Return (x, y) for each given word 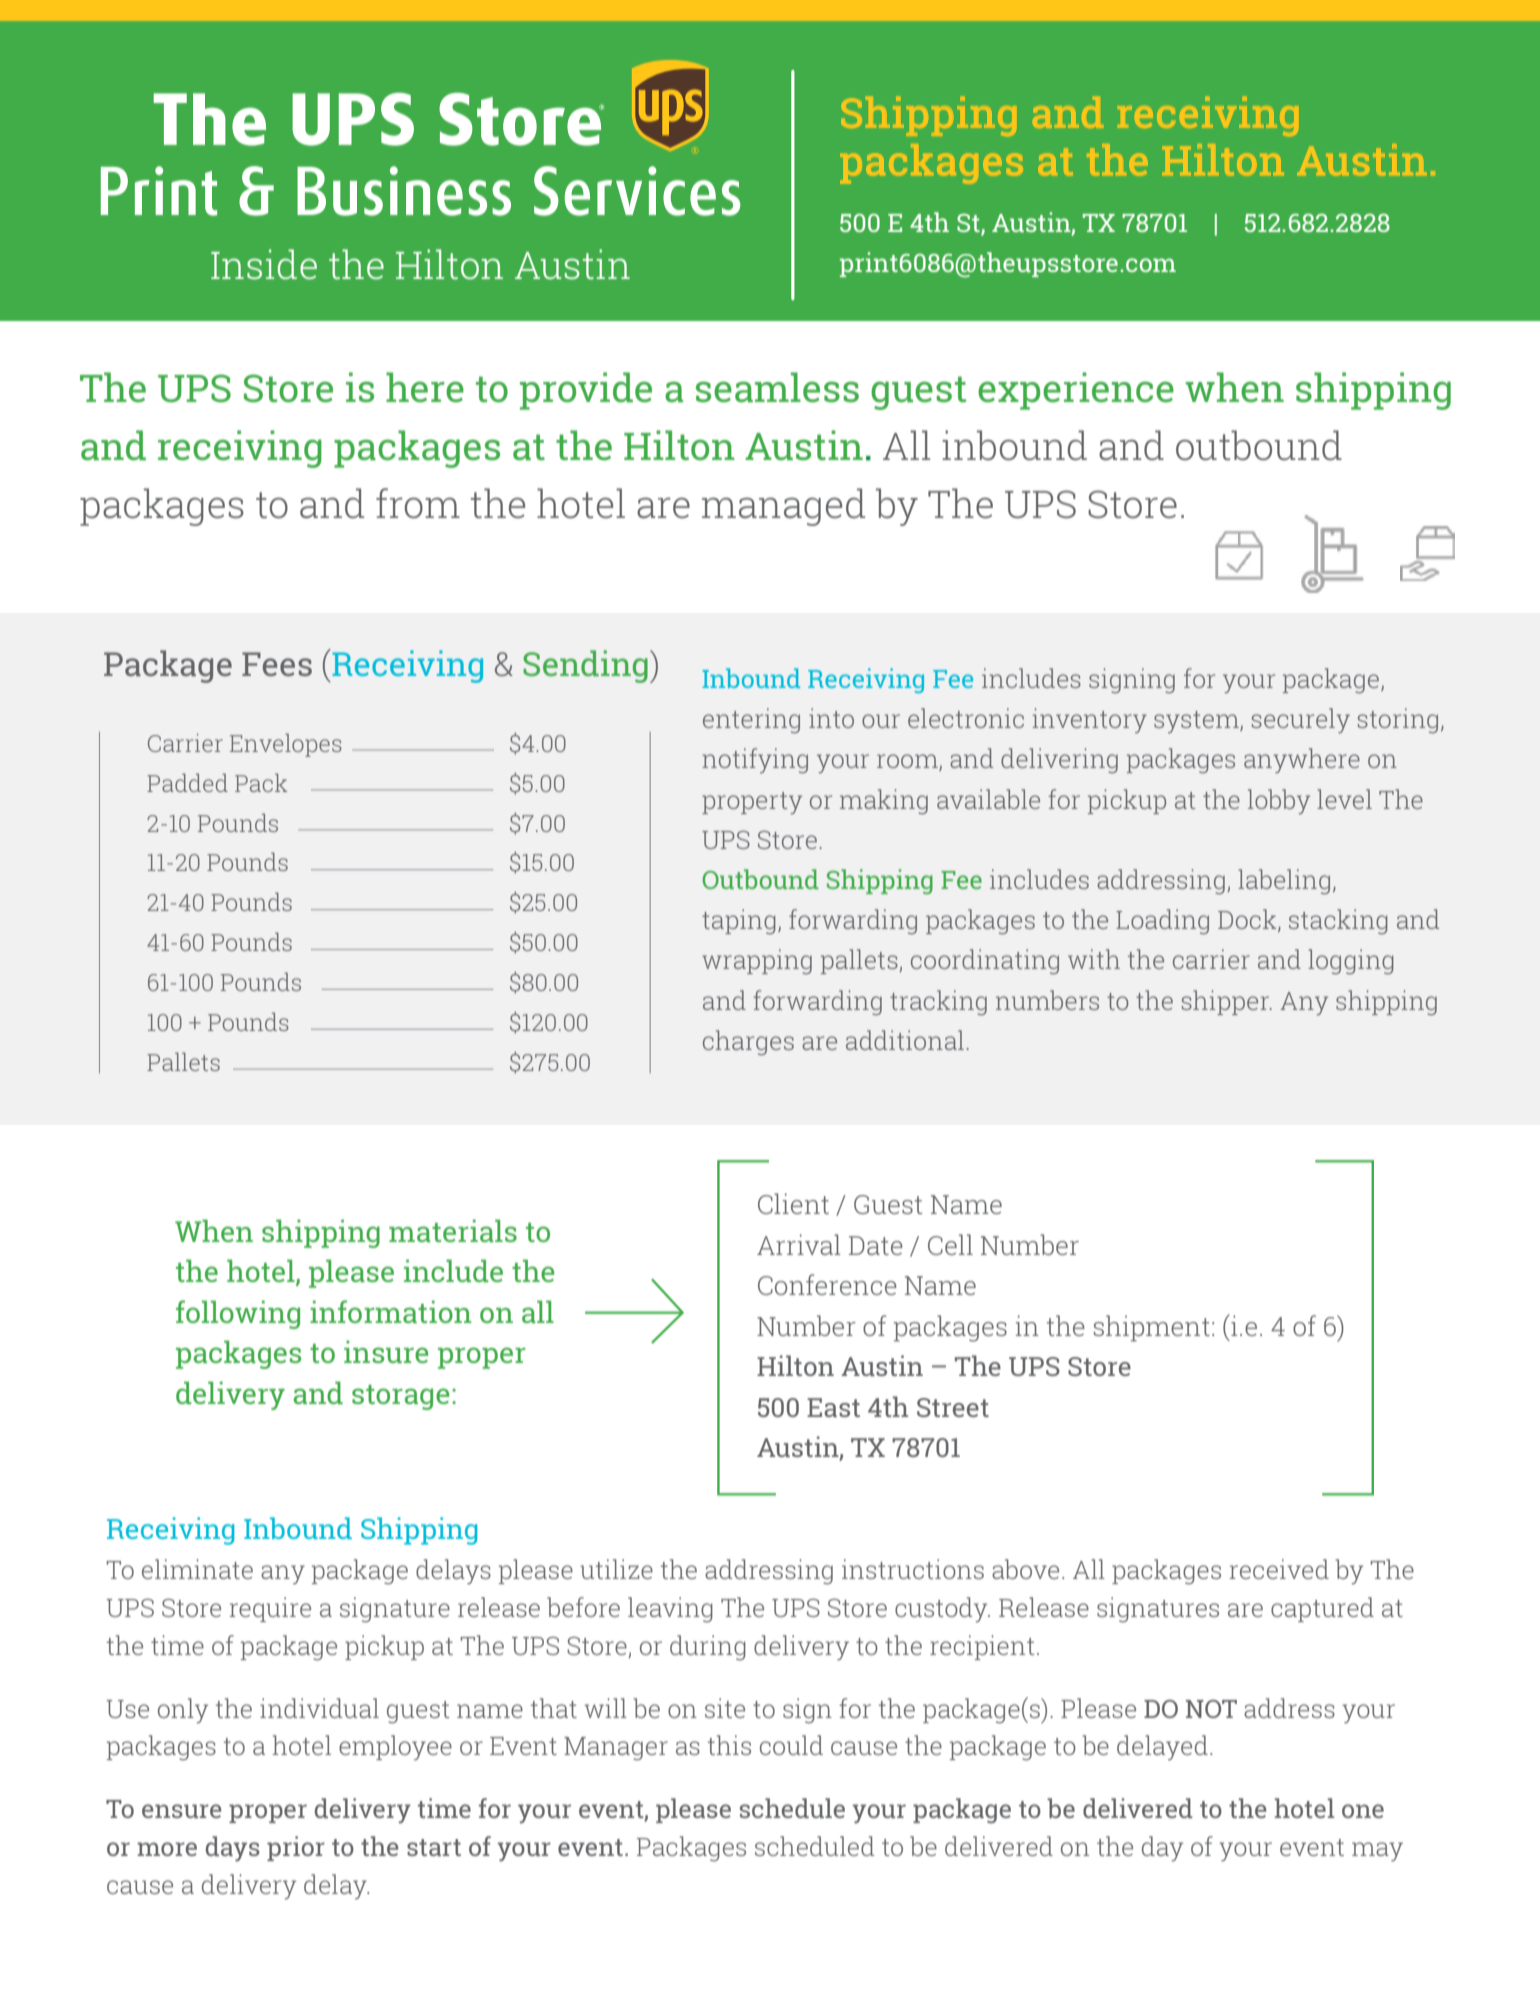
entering (751, 720)
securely (1301, 720)
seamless (777, 387)
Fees (277, 664)
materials (453, 1230)
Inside (264, 264)
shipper (1227, 1002)
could (791, 1745)
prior (296, 1848)
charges (748, 1042)
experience (1076, 391)
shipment (1152, 1328)
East (833, 1407)
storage (400, 1397)
